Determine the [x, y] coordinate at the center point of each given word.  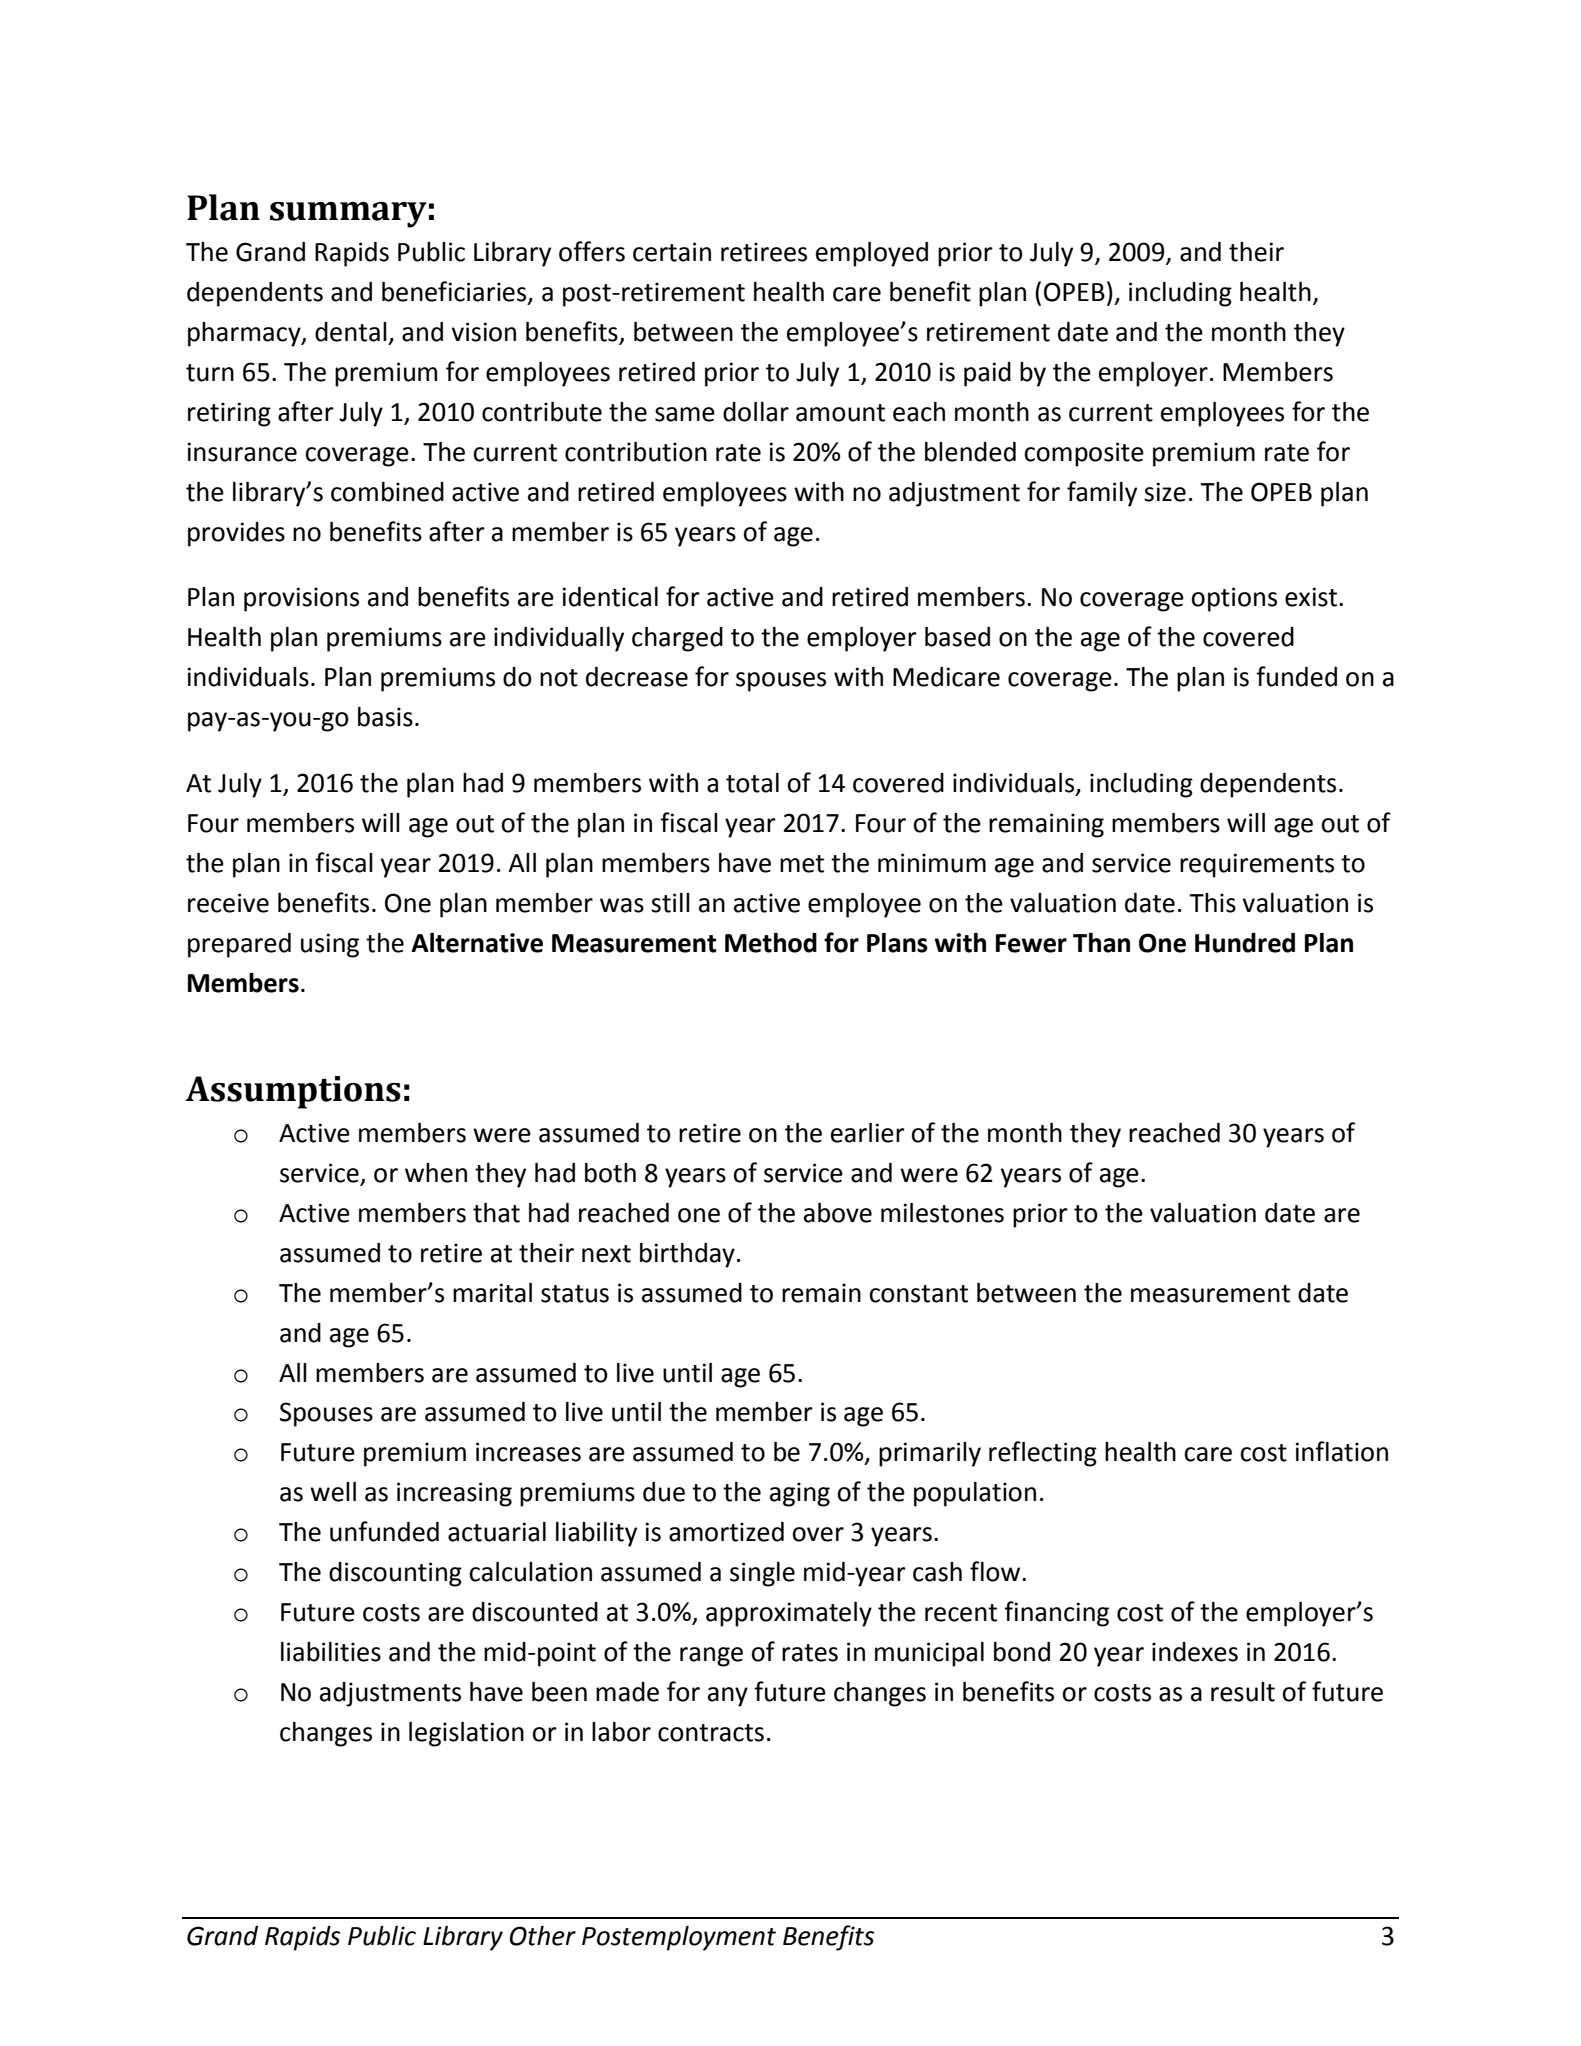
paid [987, 374]
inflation [1341, 1451]
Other [543, 1936]
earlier [868, 1133]
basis [385, 717]
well [333, 1492]
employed [872, 254]
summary [348, 215]
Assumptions [293, 1092]
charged [677, 639]
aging [800, 1494]
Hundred [1245, 943]
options [1234, 599]
